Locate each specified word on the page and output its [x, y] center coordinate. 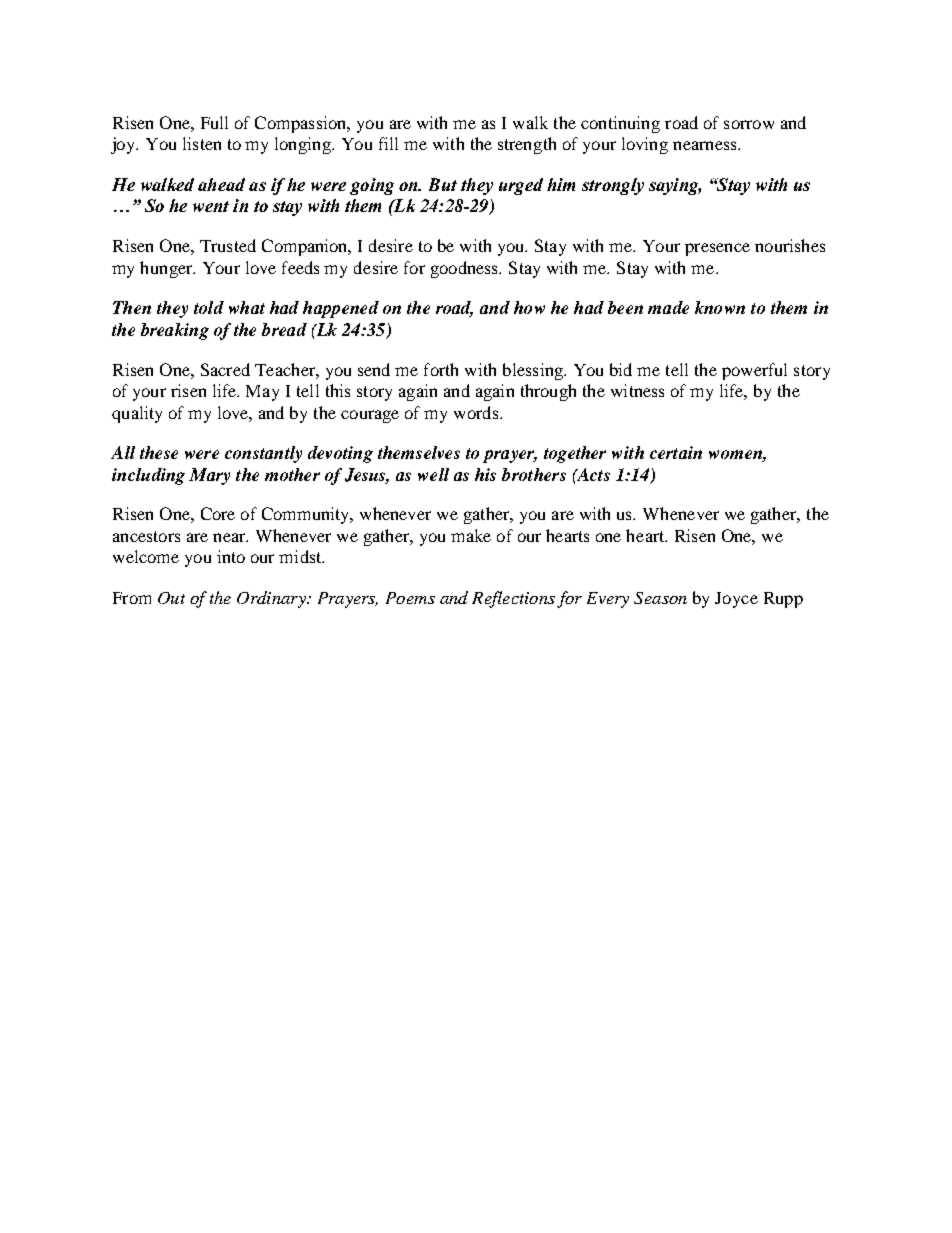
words [477, 412]
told [209, 307]
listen [202, 143]
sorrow [749, 124]
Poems [410, 598]
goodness [466, 269]
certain [676, 452]
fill [388, 143]
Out [171, 598]
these [159, 452]
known [720, 307]
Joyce [736, 600]
